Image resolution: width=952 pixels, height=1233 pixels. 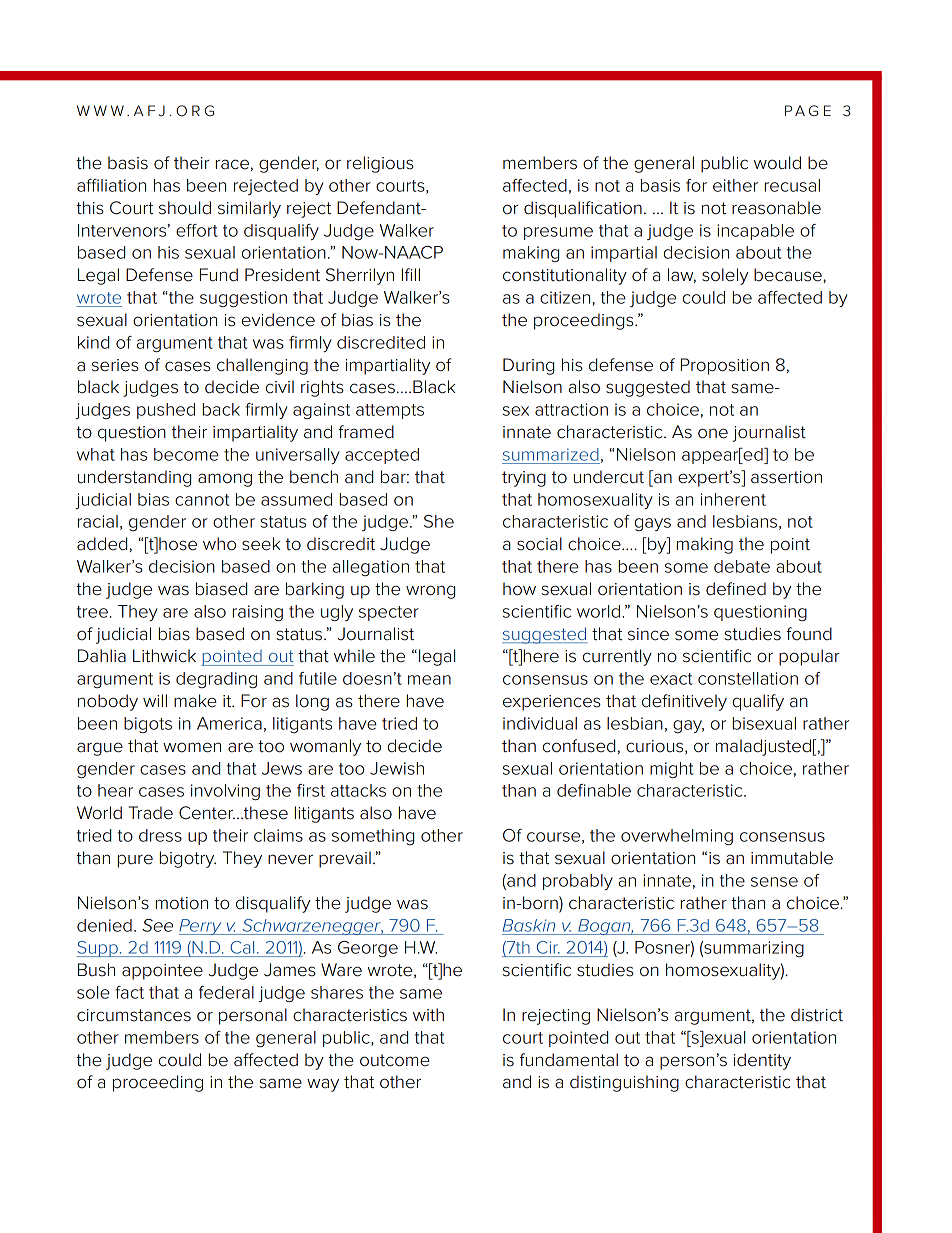 I want to click on defined, so click(x=736, y=589).
